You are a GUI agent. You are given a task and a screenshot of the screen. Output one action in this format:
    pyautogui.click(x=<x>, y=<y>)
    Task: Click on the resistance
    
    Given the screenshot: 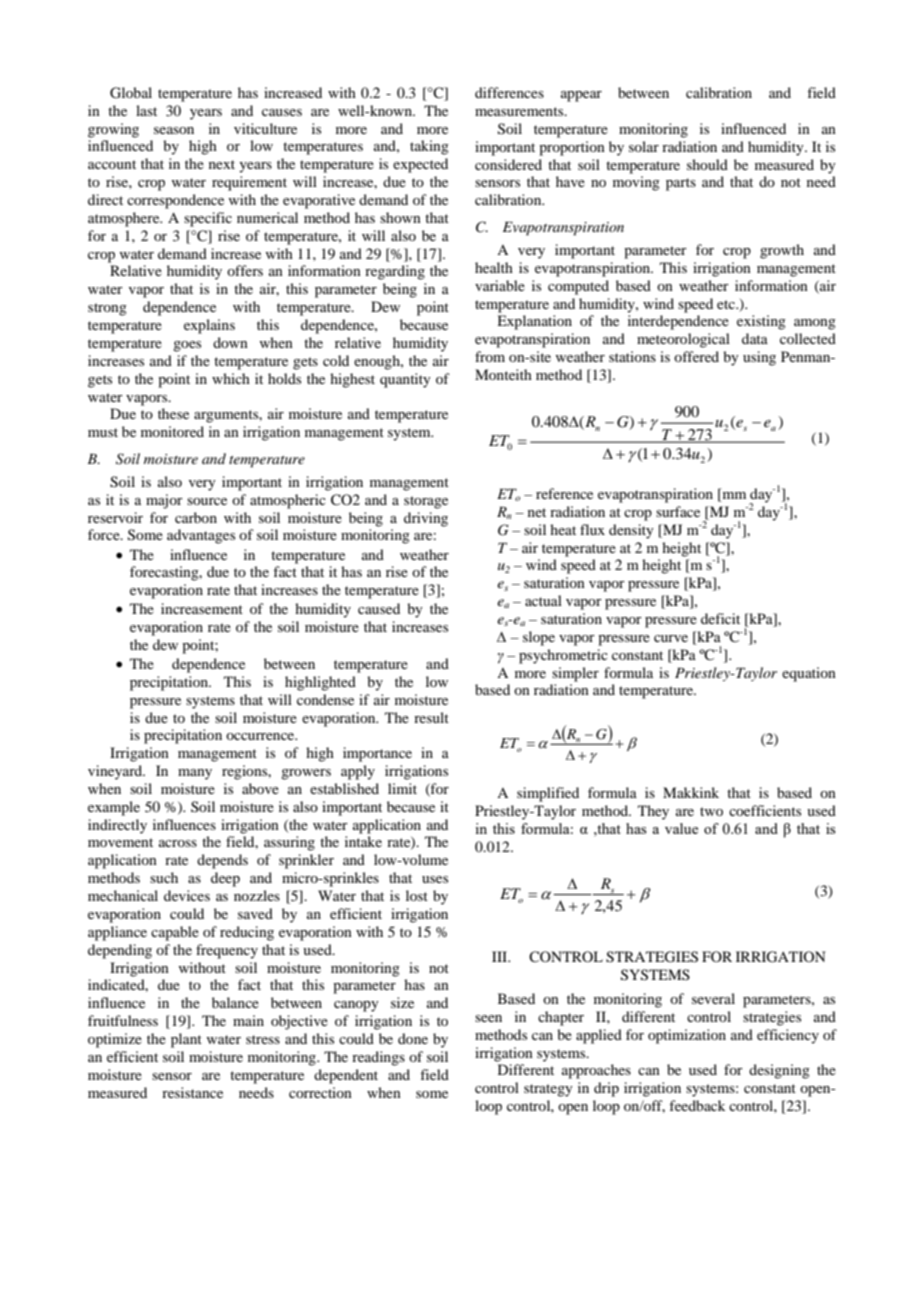 What is the action you would take?
    pyautogui.click(x=192, y=1092)
